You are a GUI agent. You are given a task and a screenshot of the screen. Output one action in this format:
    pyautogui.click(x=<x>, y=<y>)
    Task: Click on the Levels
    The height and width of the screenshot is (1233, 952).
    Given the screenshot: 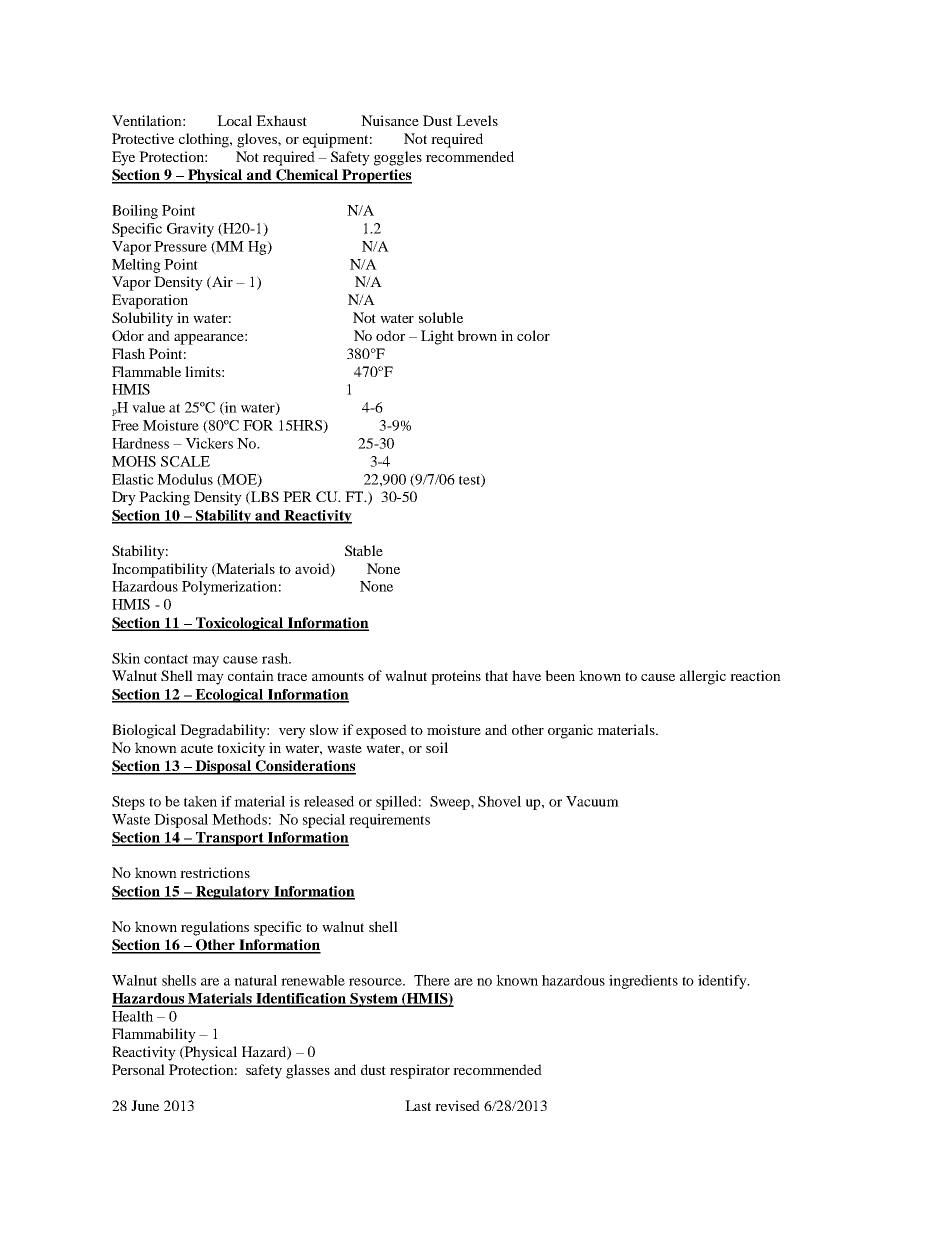 What is the action you would take?
    pyautogui.click(x=477, y=120)
